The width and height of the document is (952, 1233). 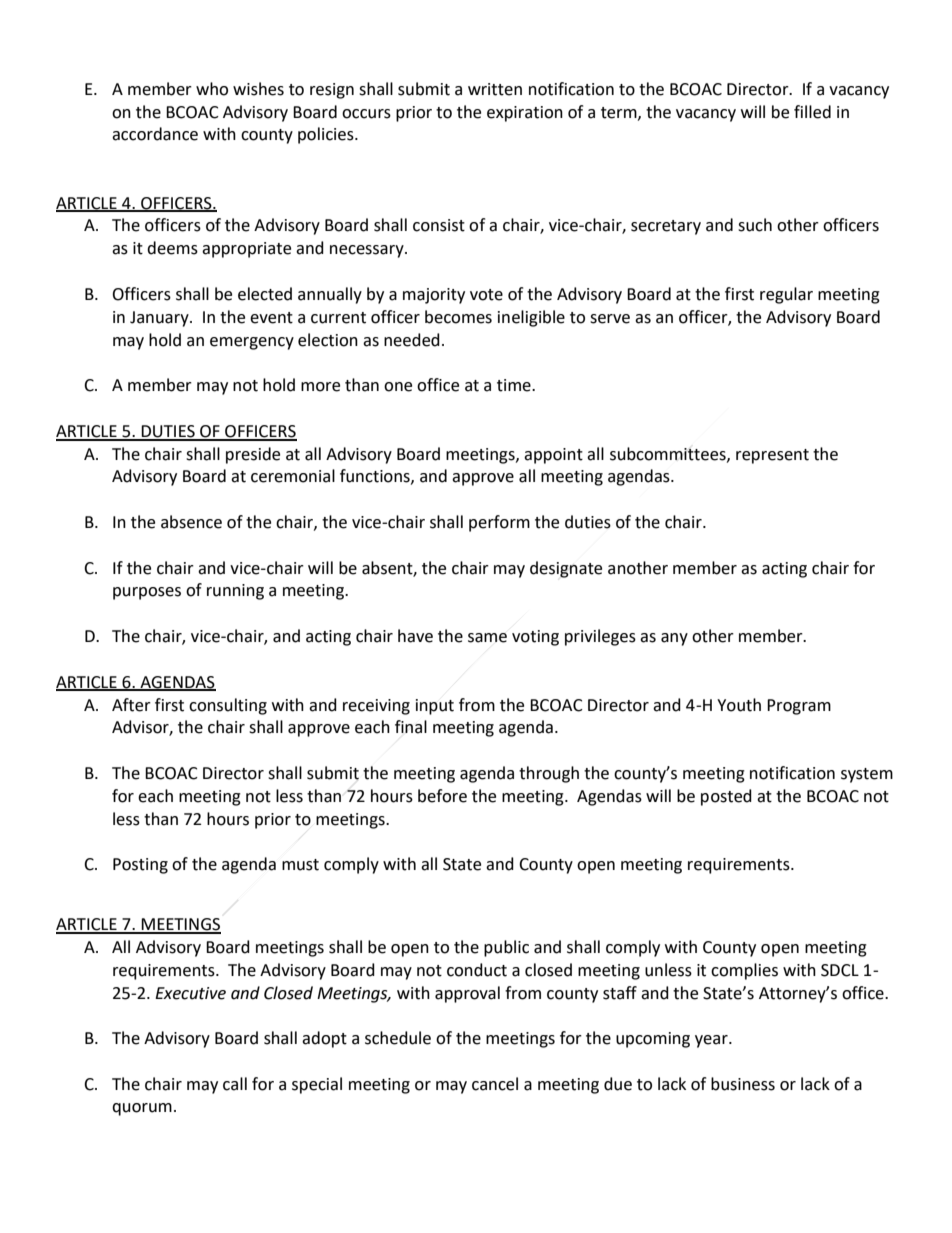 I want to click on filled, so click(x=812, y=112).
